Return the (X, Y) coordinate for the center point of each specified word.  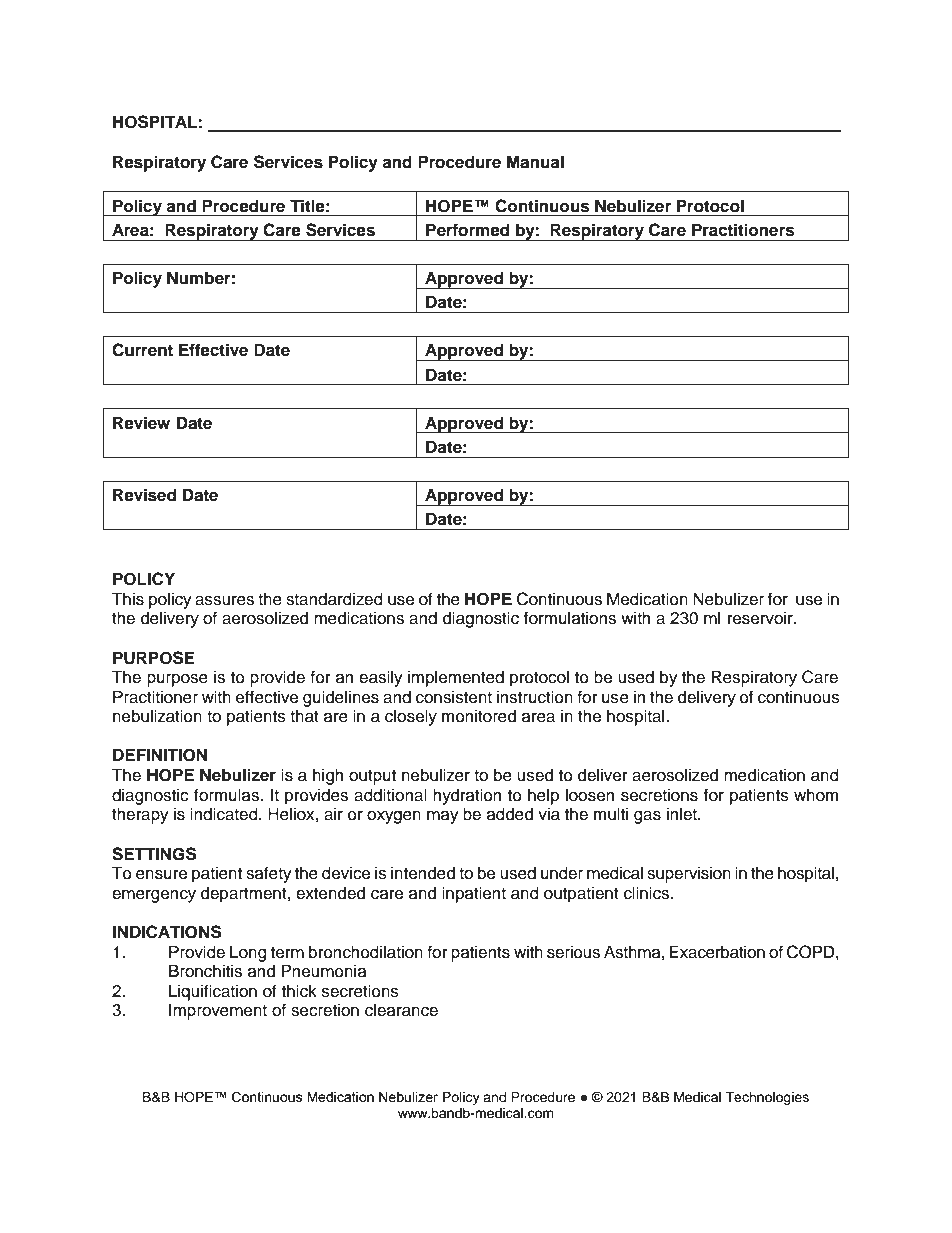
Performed (467, 230)
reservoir (761, 618)
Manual (535, 162)
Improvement (218, 1011)
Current (142, 350)
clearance (401, 1010)
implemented (456, 678)
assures (224, 601)
